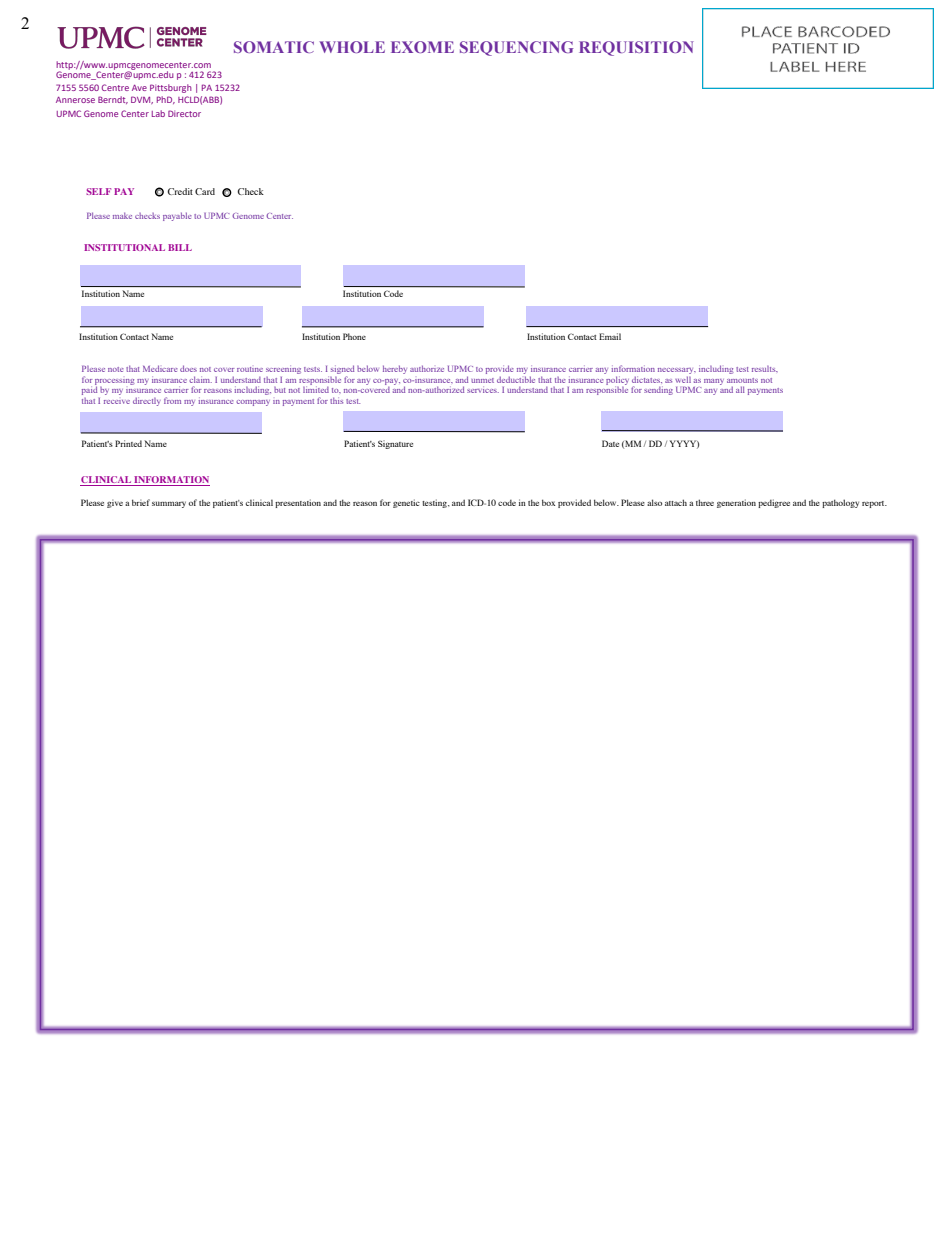 The image size is (952, 1233). Describe the element at coordinates (188, 368) in the screenshot. I see `does` at that location.
